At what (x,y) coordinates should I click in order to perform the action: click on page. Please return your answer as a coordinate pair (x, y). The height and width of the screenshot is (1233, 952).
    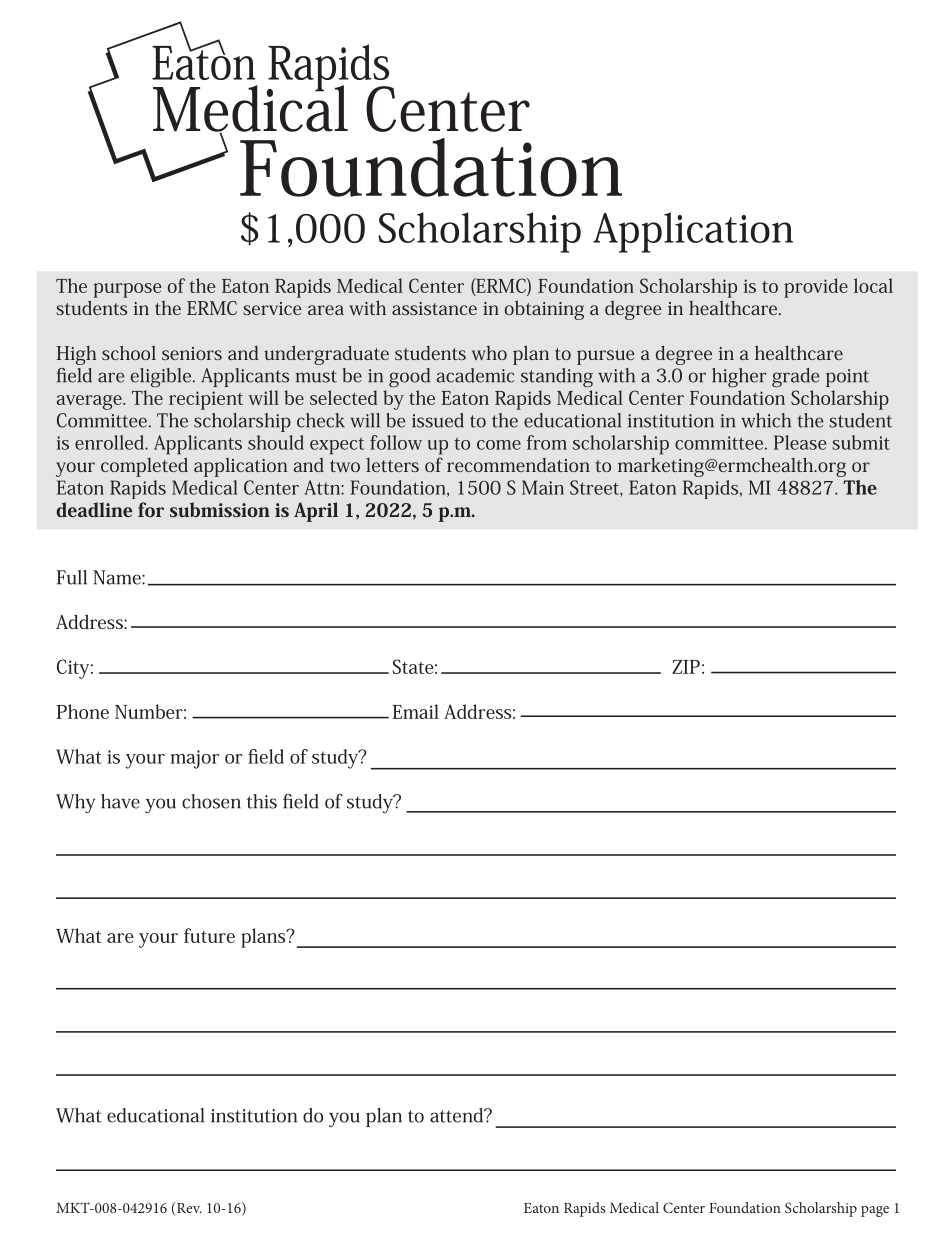
    Looking at the image, I should click on (875, 1211).
